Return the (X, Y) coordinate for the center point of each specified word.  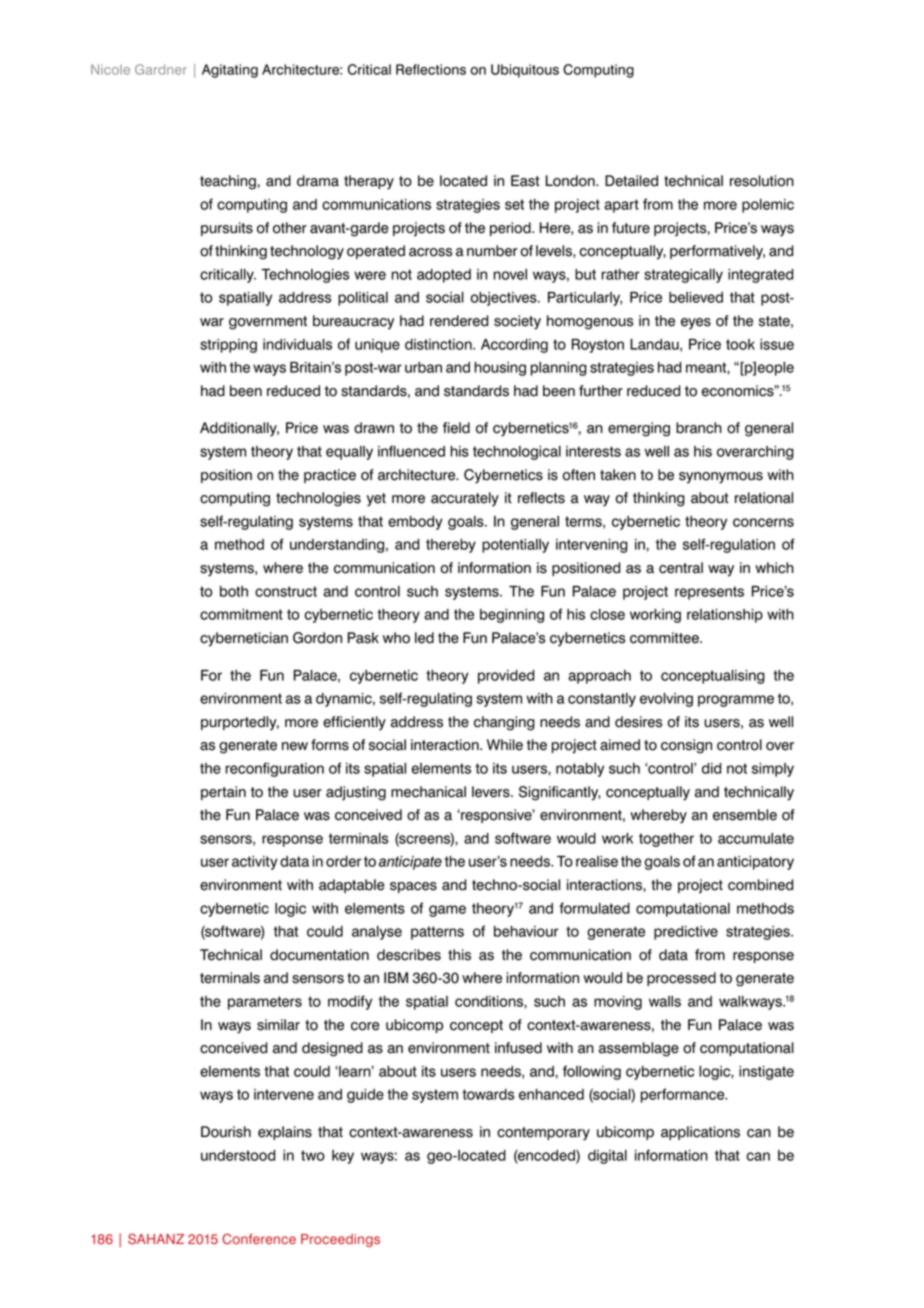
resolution (762, 181)
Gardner (161, 69)
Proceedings (340, 1240)
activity (255, 863)
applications (700, 1133)
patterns (437, 933)
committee (665, 638)
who (396, 638)
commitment (241, 614)
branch (699, 428)
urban (423, 367)
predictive (686, 933)
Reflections (431, 69)
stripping (228, 346)
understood (238, 1155)
